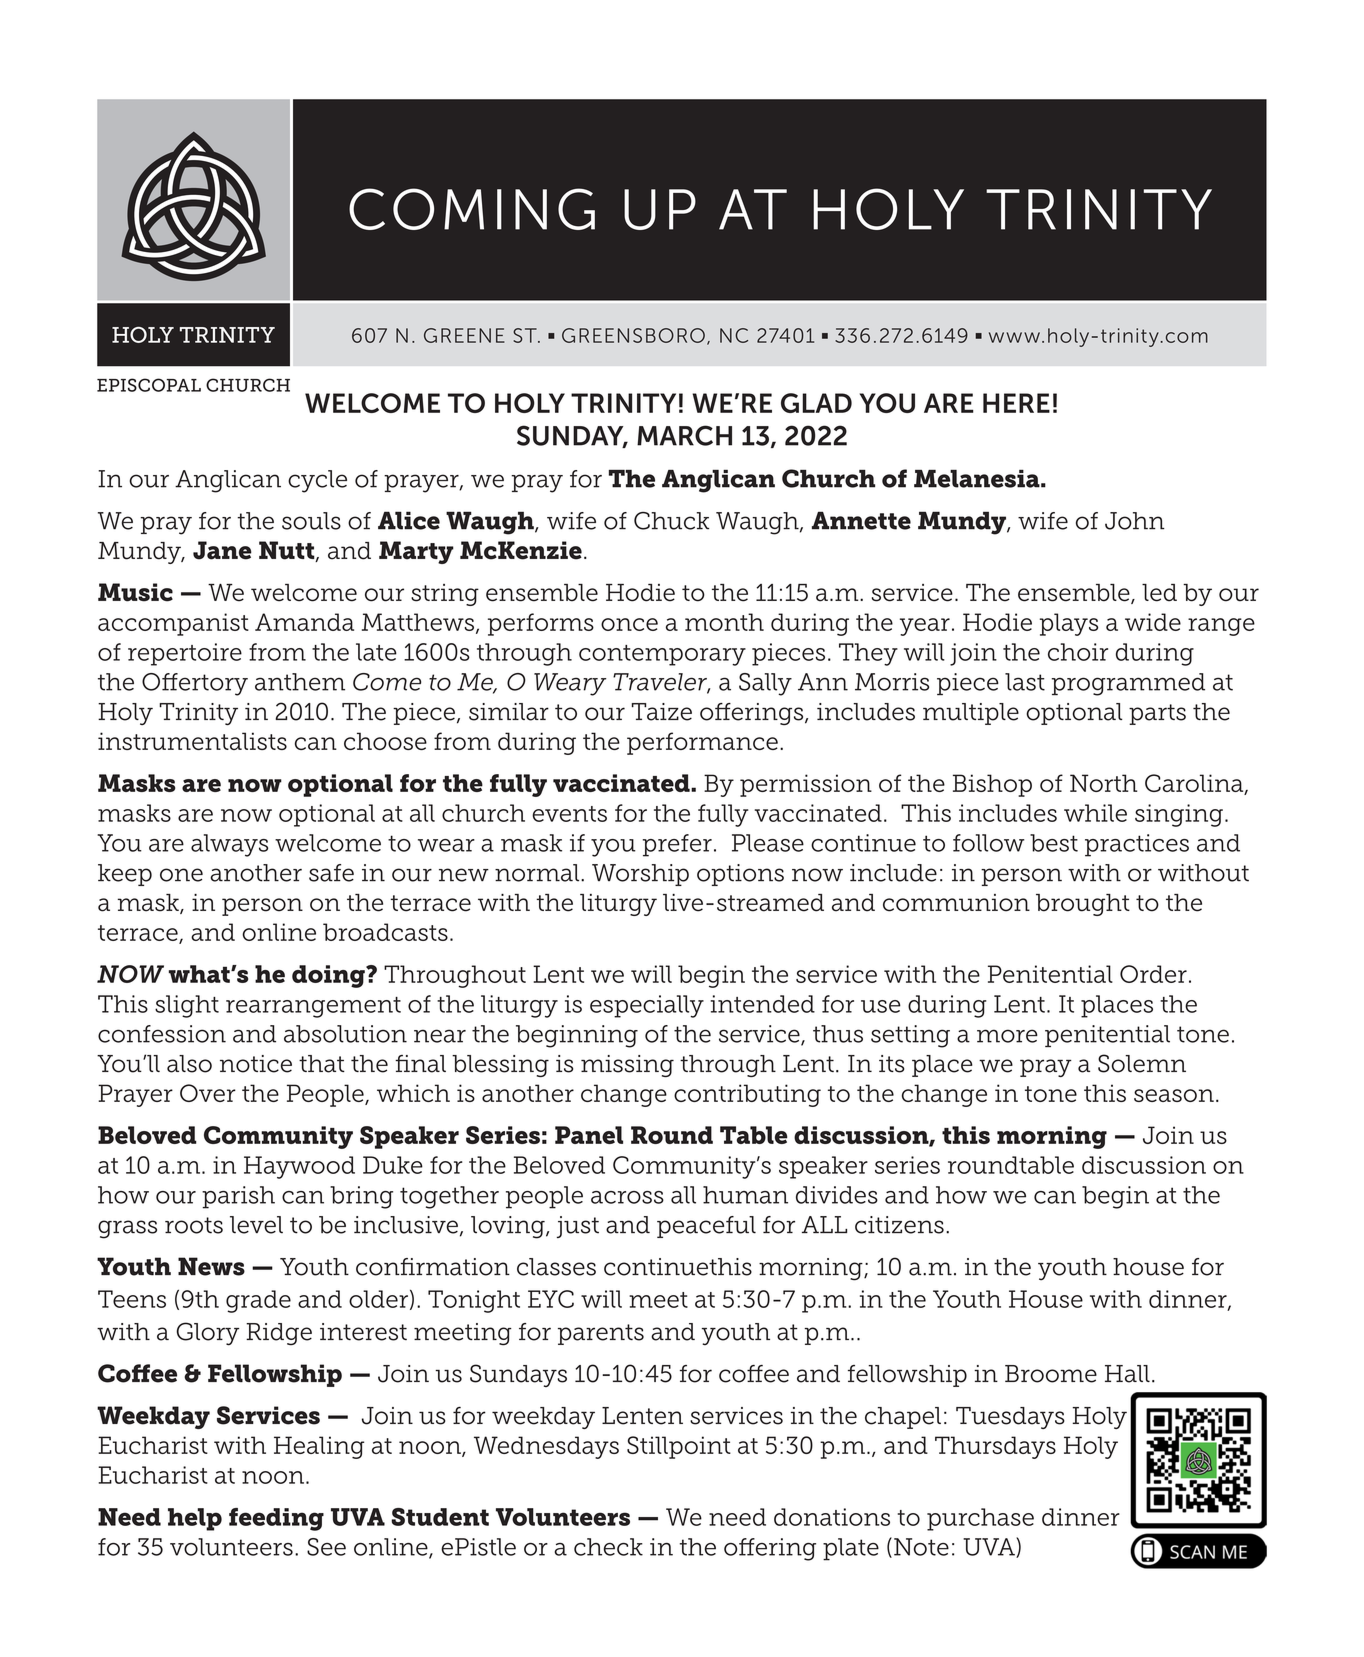 This document has height=1657, width=1364. Describe the element at coordinates (256, 1225) in the document. I see `level` at that location.
